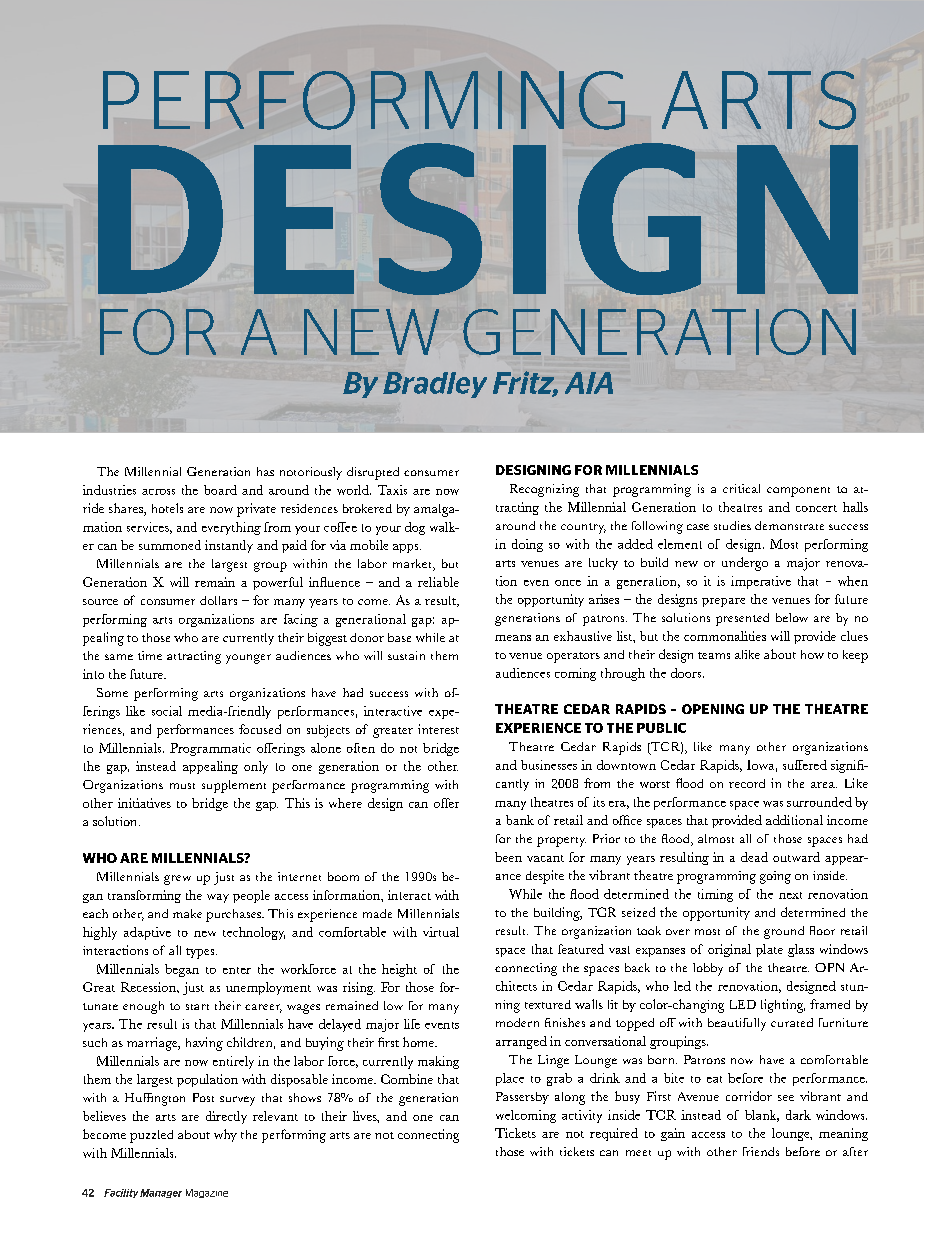 The image size is (952, 1257). What do you see at coordinates (207, 1193) in the page?
I see `Magazine` at bounding box center [207, 1193].
